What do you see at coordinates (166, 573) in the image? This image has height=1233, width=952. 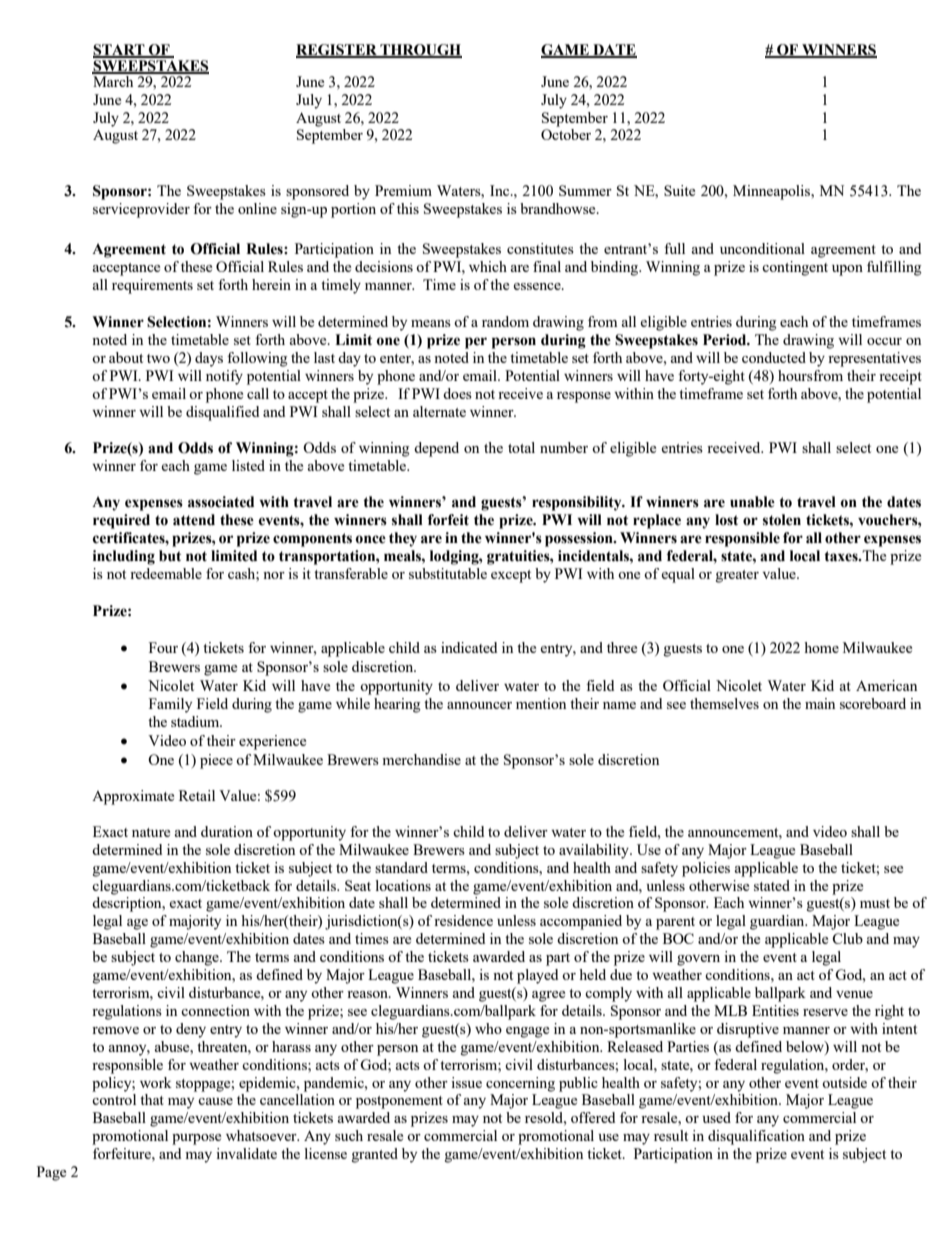 I see `redeemable` at bounding box center [166, 573].
